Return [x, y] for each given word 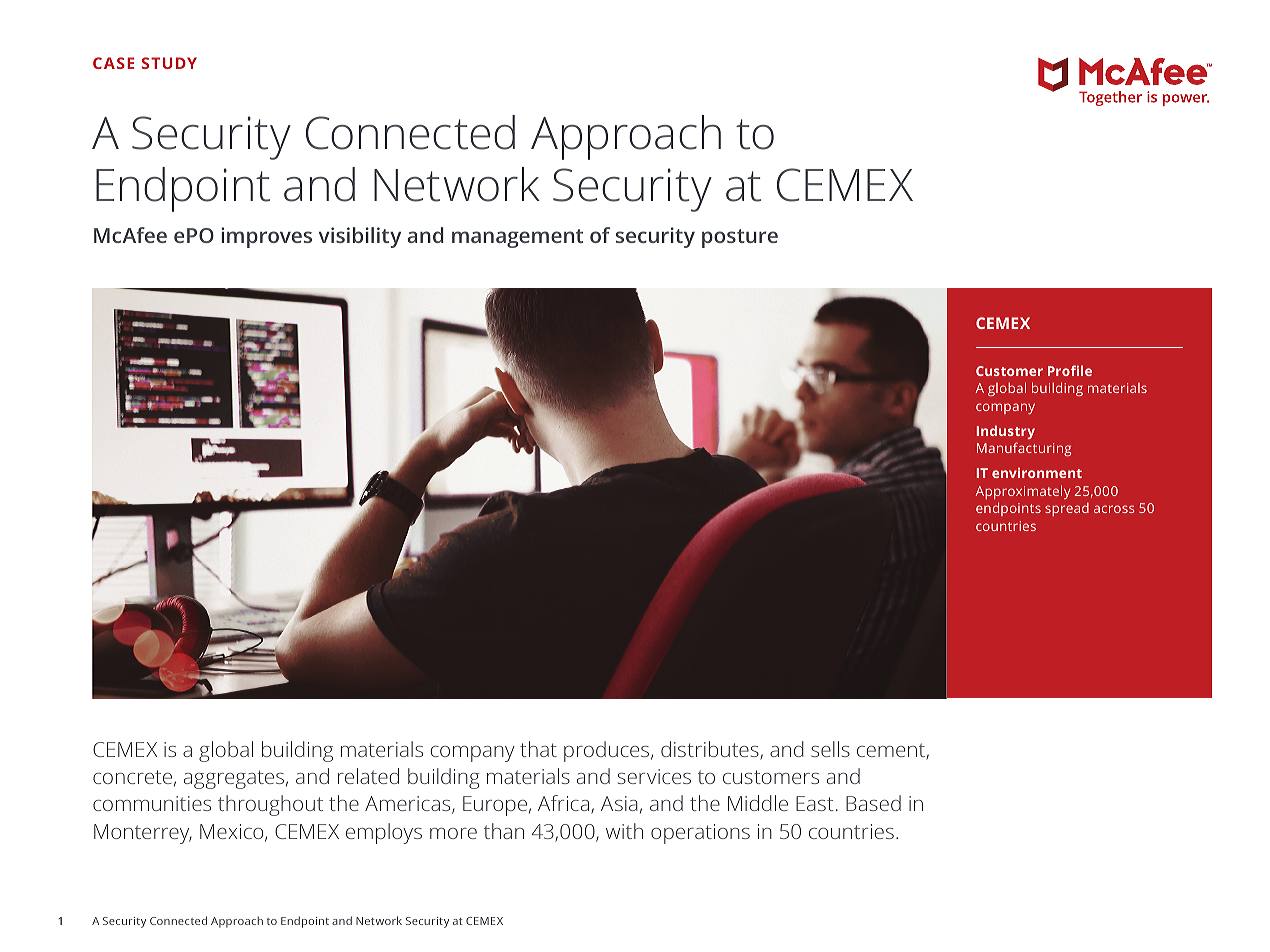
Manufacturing [1024, 449]
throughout [270, 805]
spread [1067, 509]
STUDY [169, 63]
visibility [360, 237]
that [538, 749]
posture [740, 238]
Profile [1070, 370]
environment [1037, 473]
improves [266, 237]
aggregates [234, 779]
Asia [619, 803]
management [517, 238]
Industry [1006, 432]
